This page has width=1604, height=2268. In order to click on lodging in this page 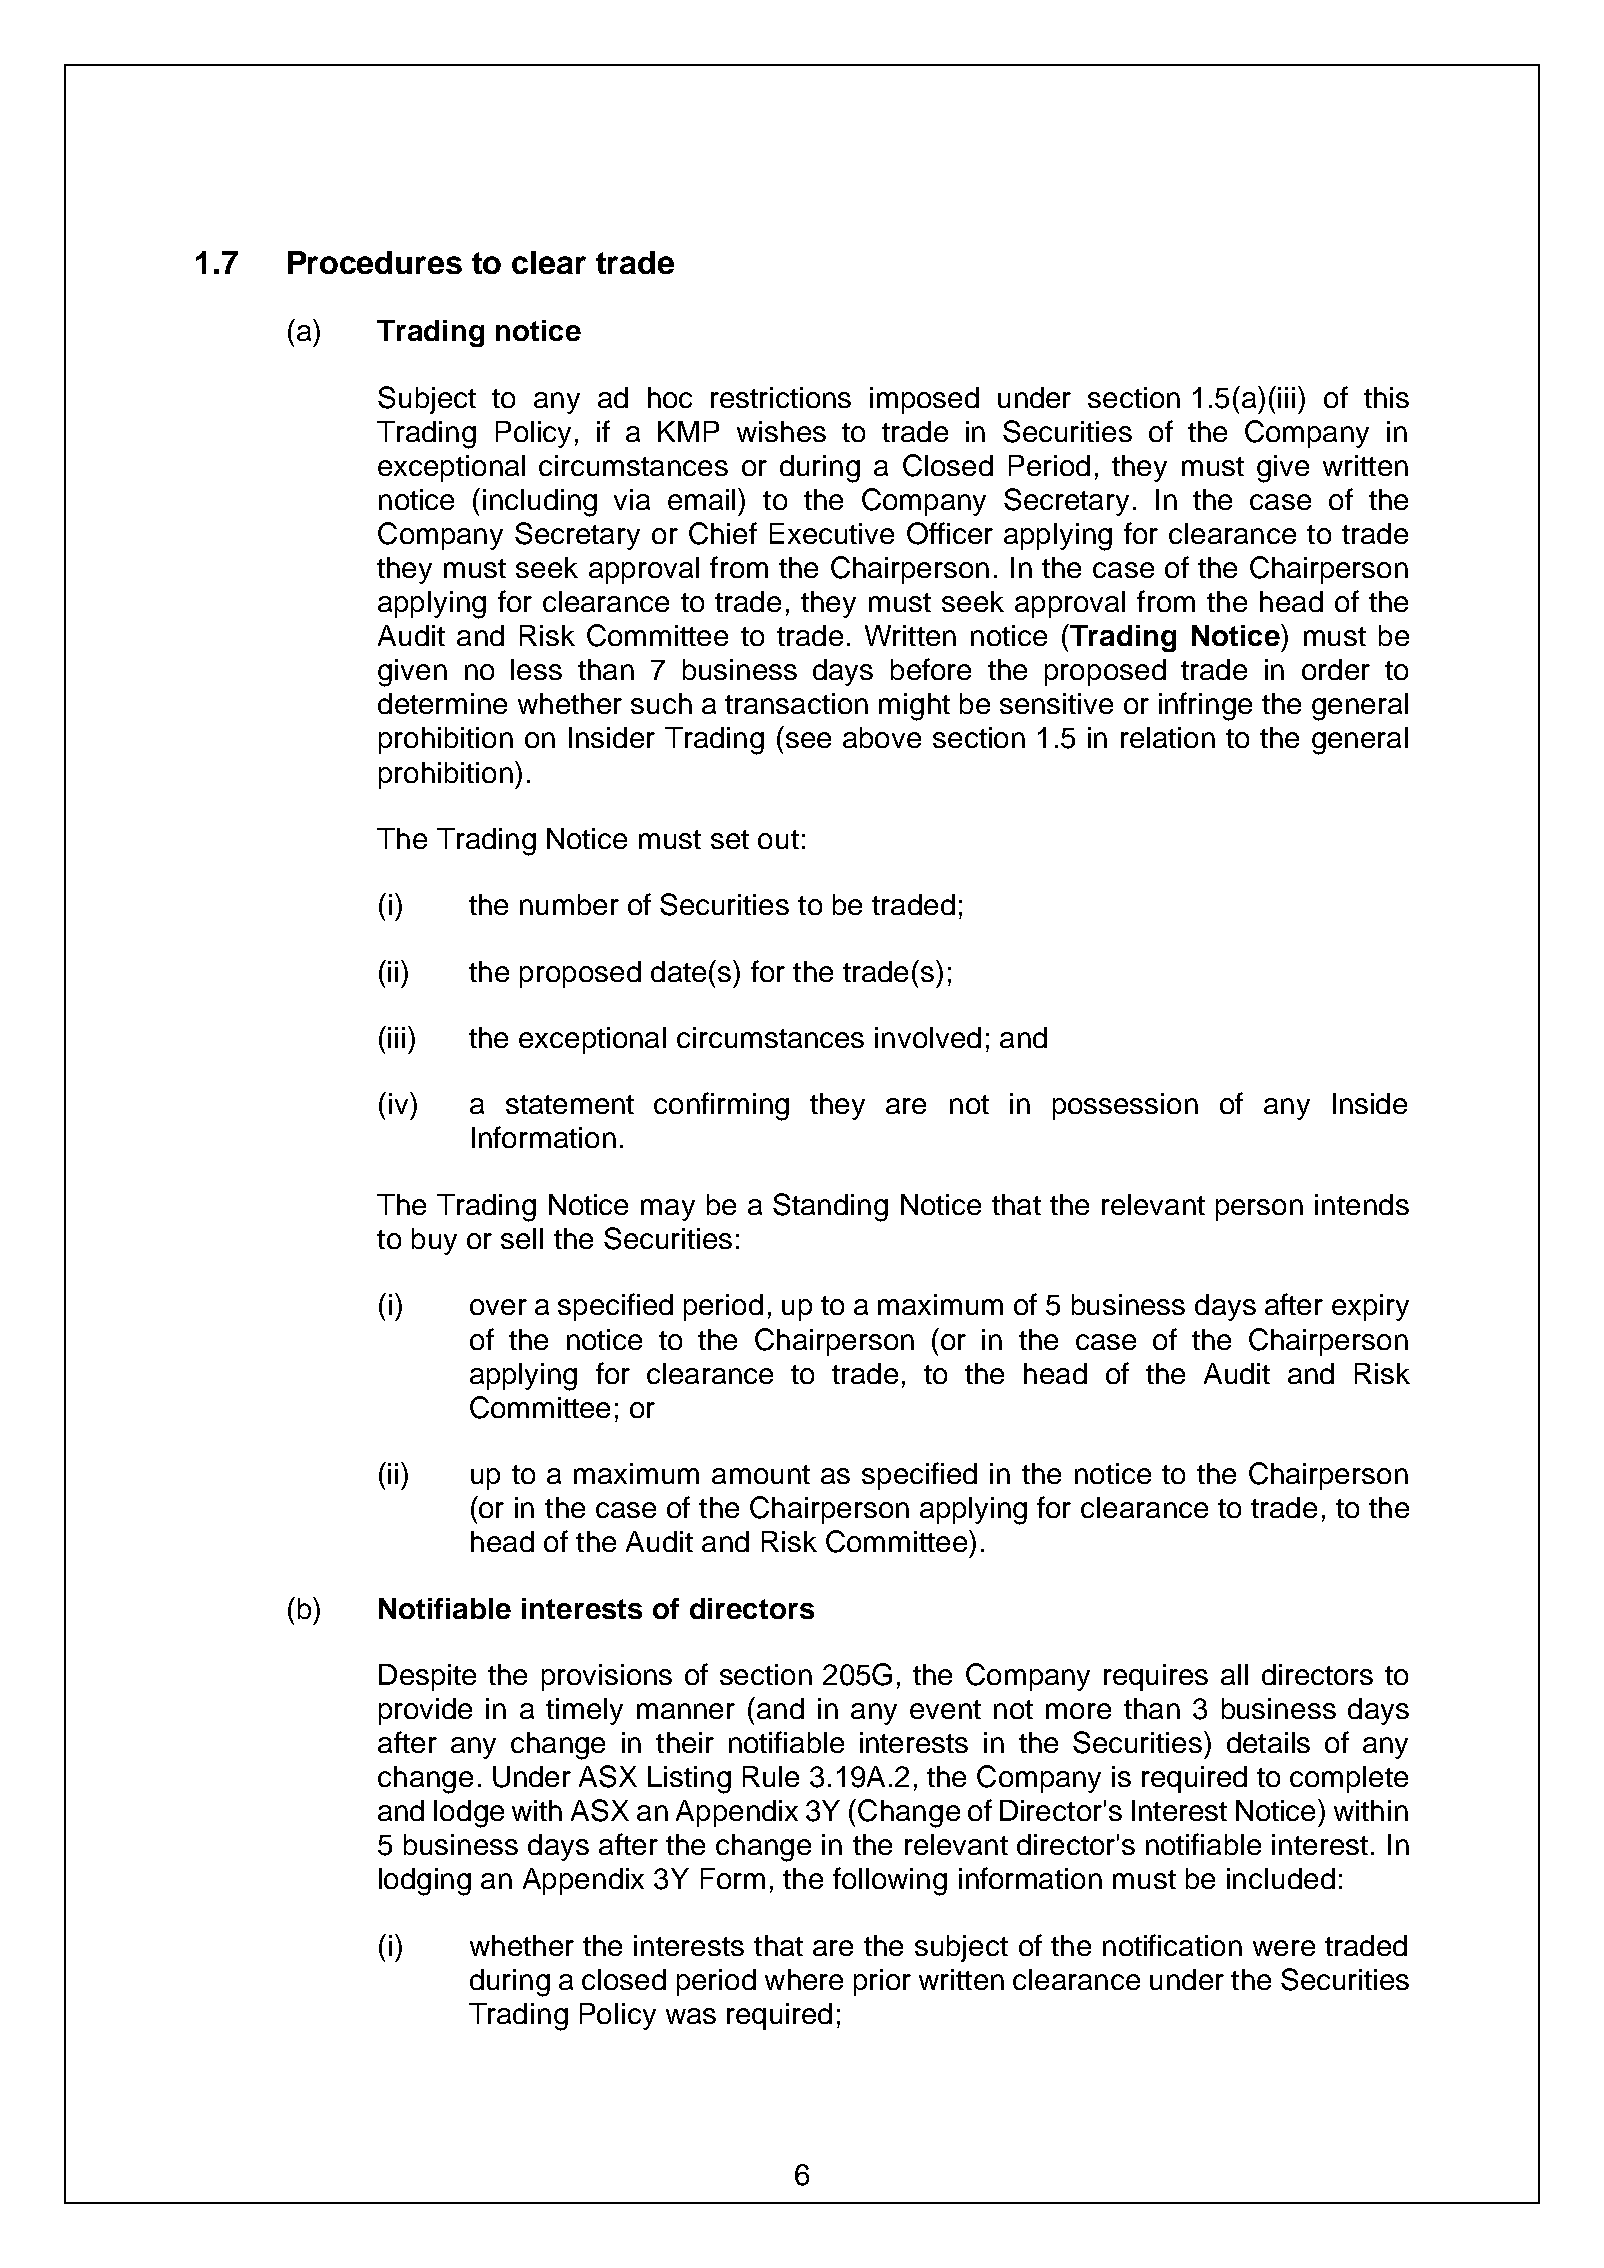, I will do `click(425, 1882)`.
